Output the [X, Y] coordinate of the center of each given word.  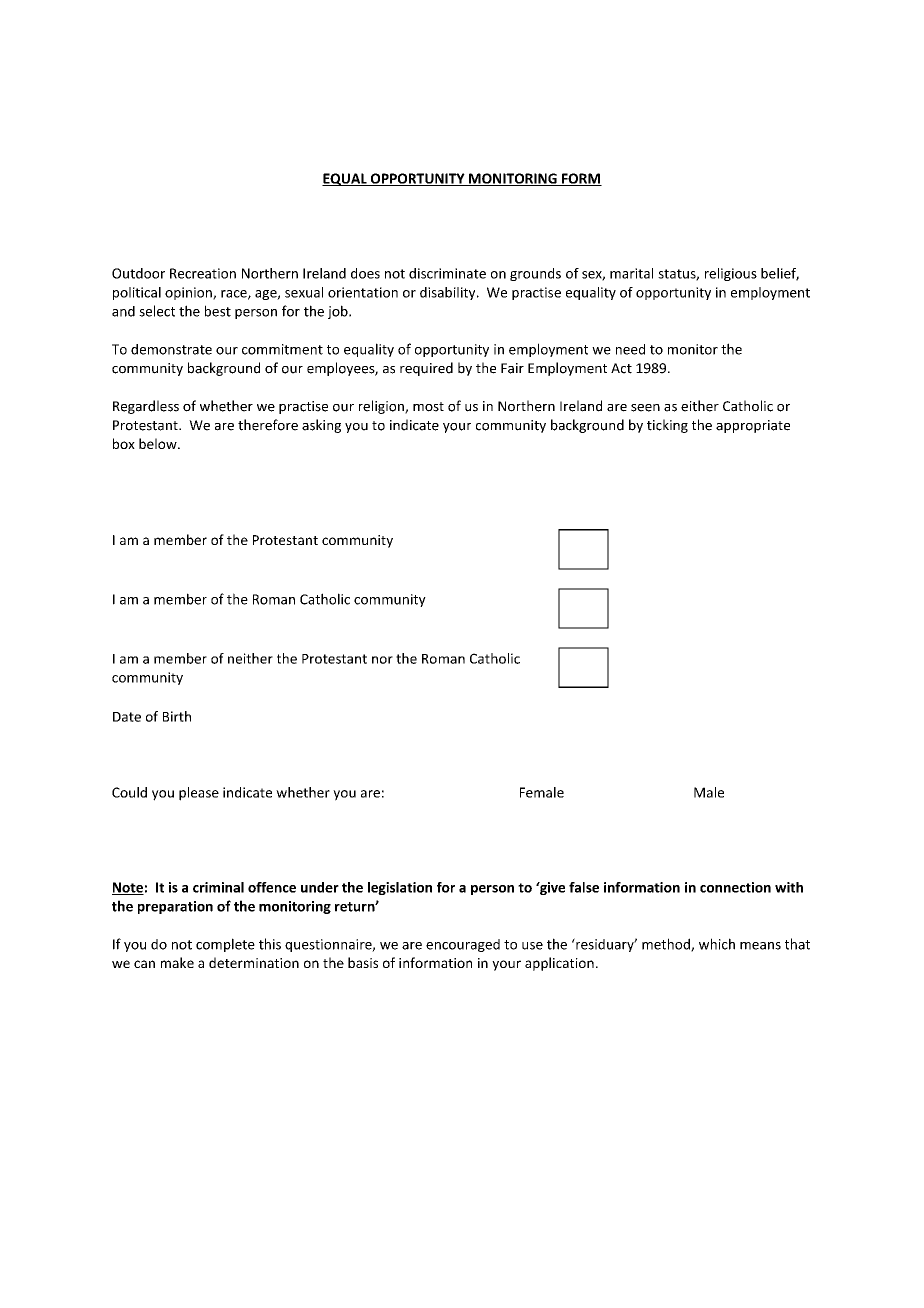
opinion [189, 293]
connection [735, 887]
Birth [177, 716]
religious [731, 274]
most [428, 407]
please [199, 794]
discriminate [447, 273]
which [717, 944]
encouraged [463, 945]
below [159, 443]
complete [225, 945]
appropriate [753, 426]
